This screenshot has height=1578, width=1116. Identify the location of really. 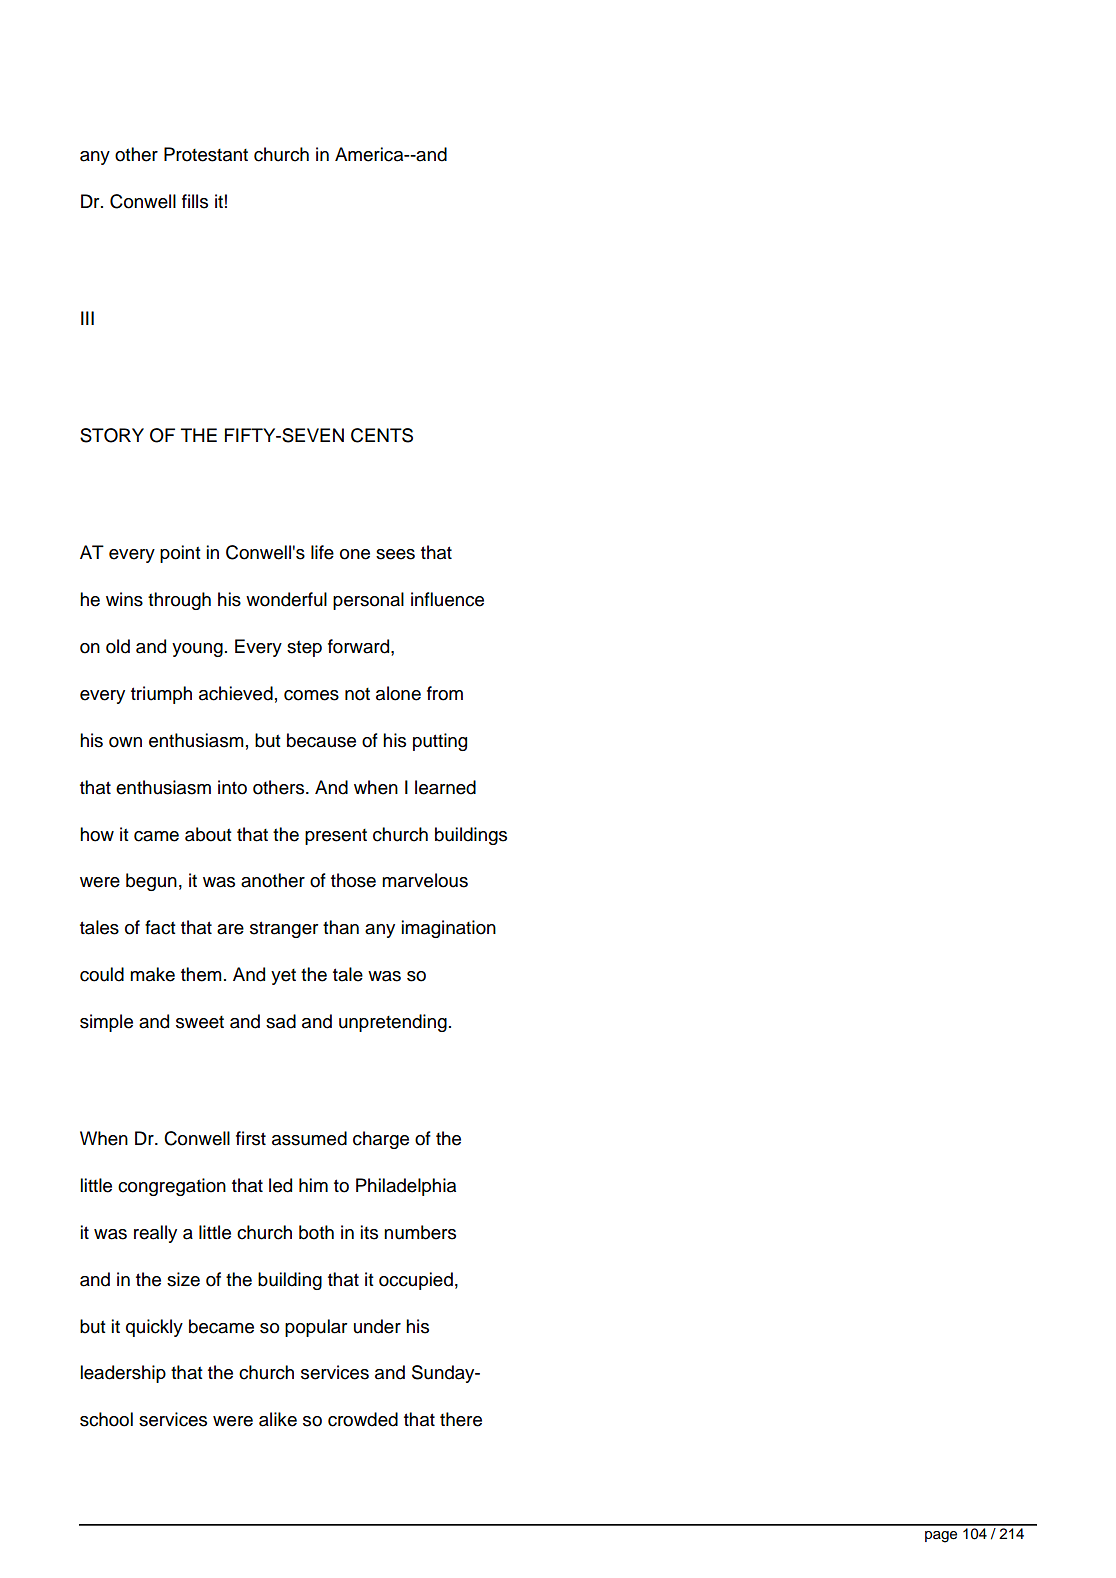
(155, 1234).
